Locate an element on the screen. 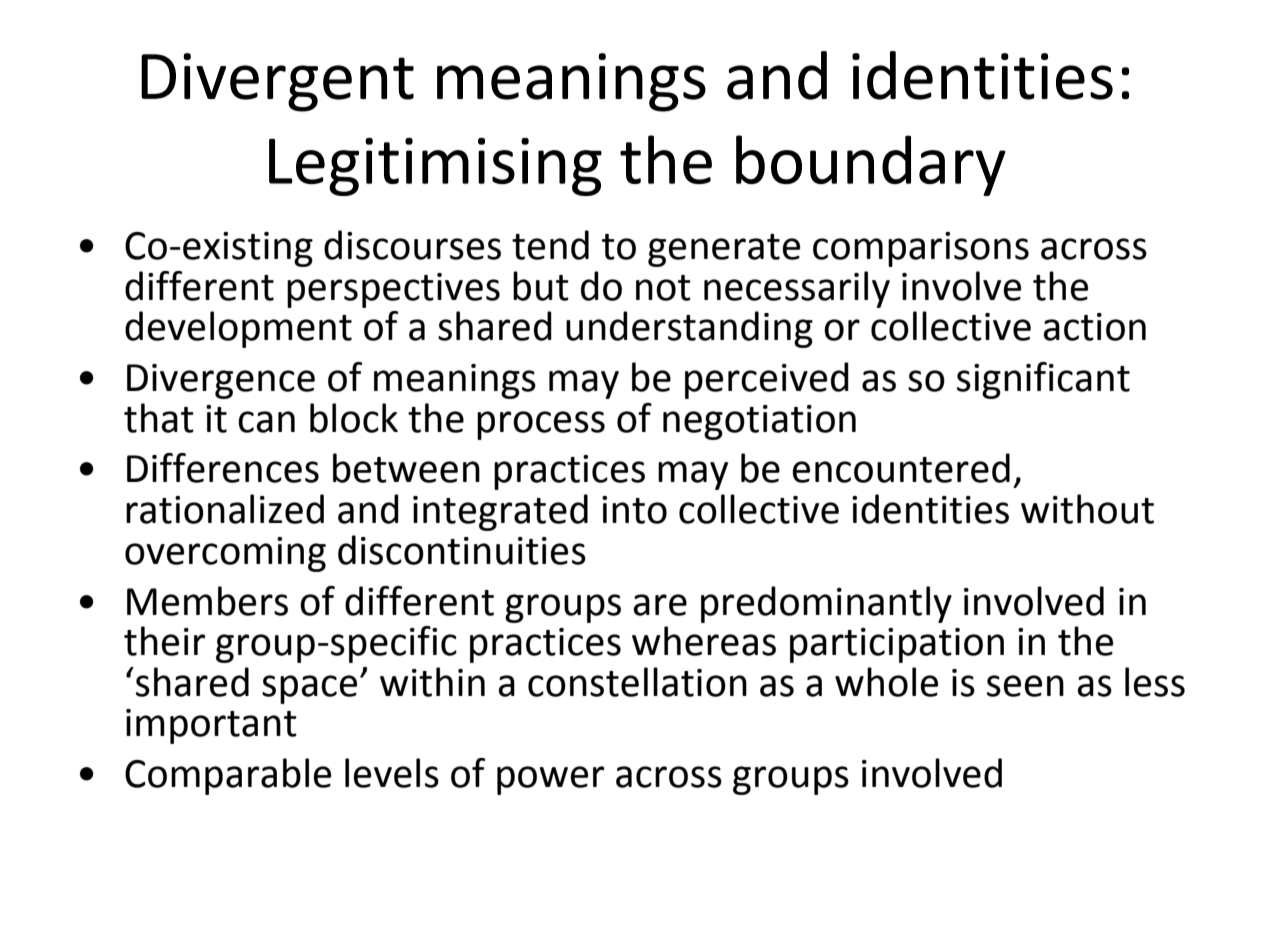 This screenshot has width=1270, height=952. significant is located at coordinates (1043, 380).
